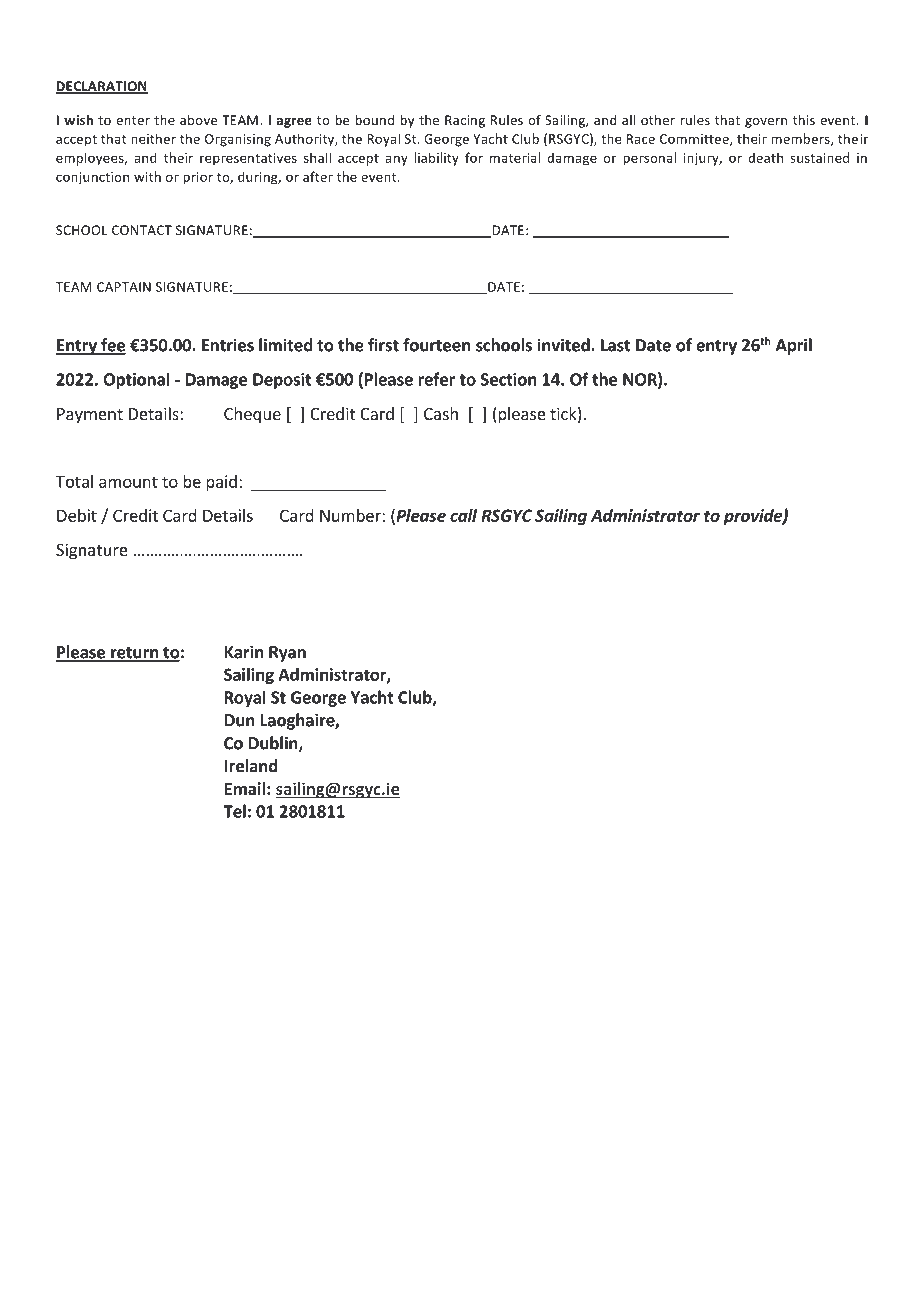 This image has height=1307, width=924. What do you see at coordinates (112, 346) in the image?
I see `fee` at bounding box center [112, 346].
